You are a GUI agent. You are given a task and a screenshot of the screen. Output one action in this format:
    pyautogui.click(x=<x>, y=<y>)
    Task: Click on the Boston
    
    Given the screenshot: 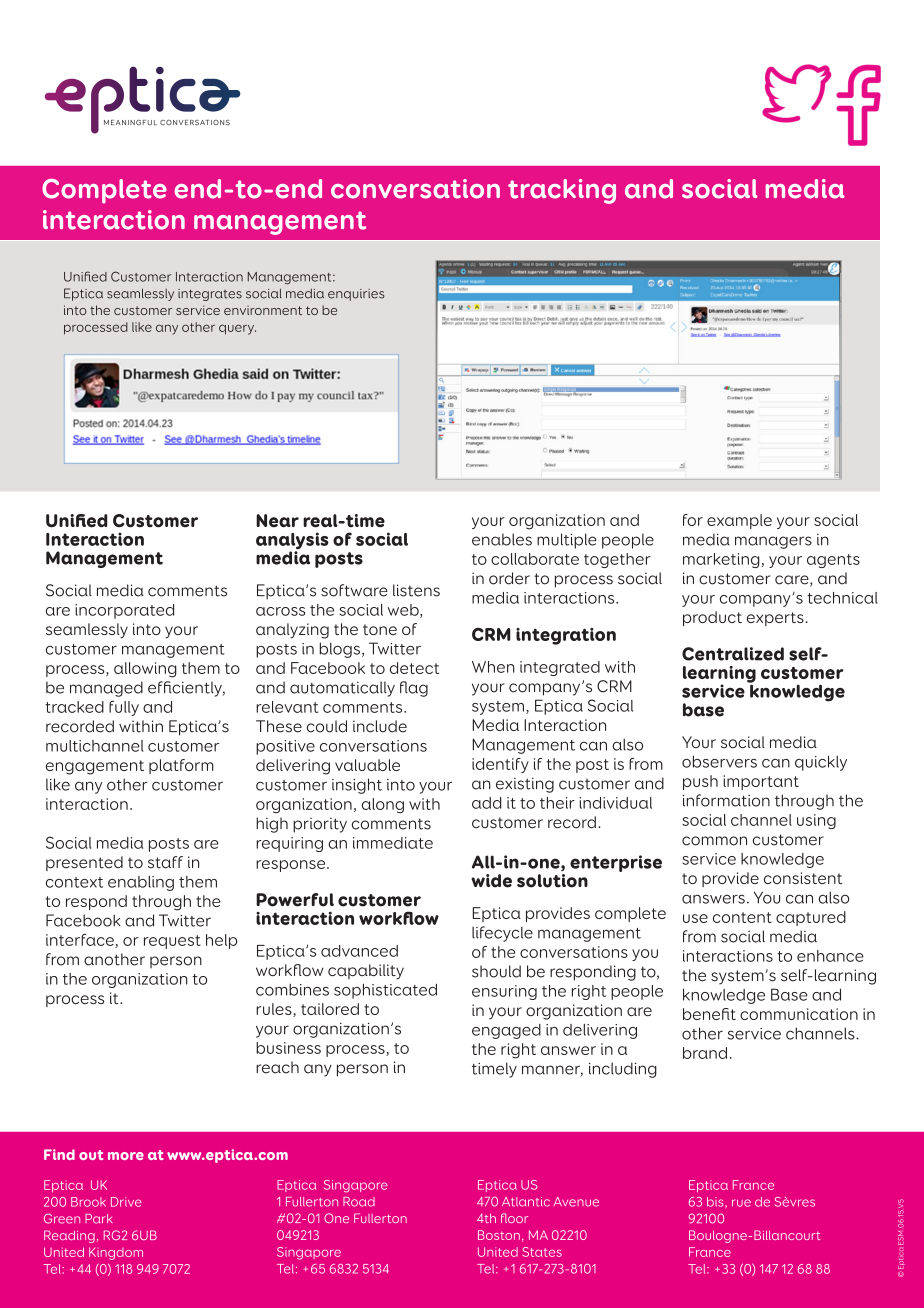 What is the action you would take?
    pyautogui.click(x=499, y=1235)
